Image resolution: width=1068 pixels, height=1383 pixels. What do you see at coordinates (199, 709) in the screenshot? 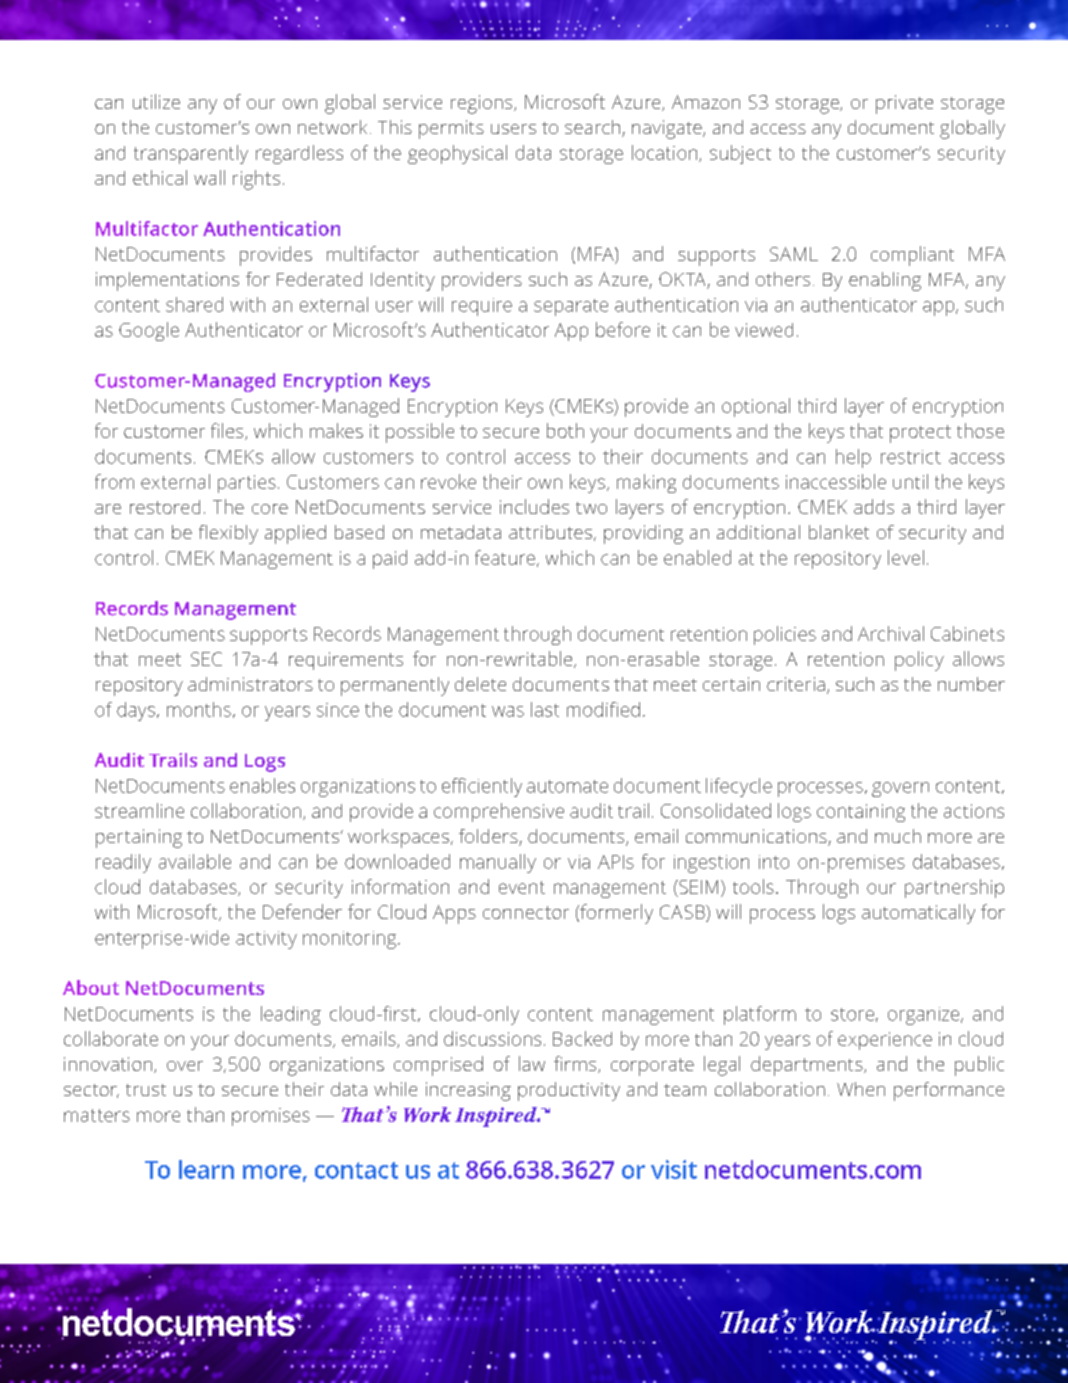
I see `months` at bounding box center [199, 709].
